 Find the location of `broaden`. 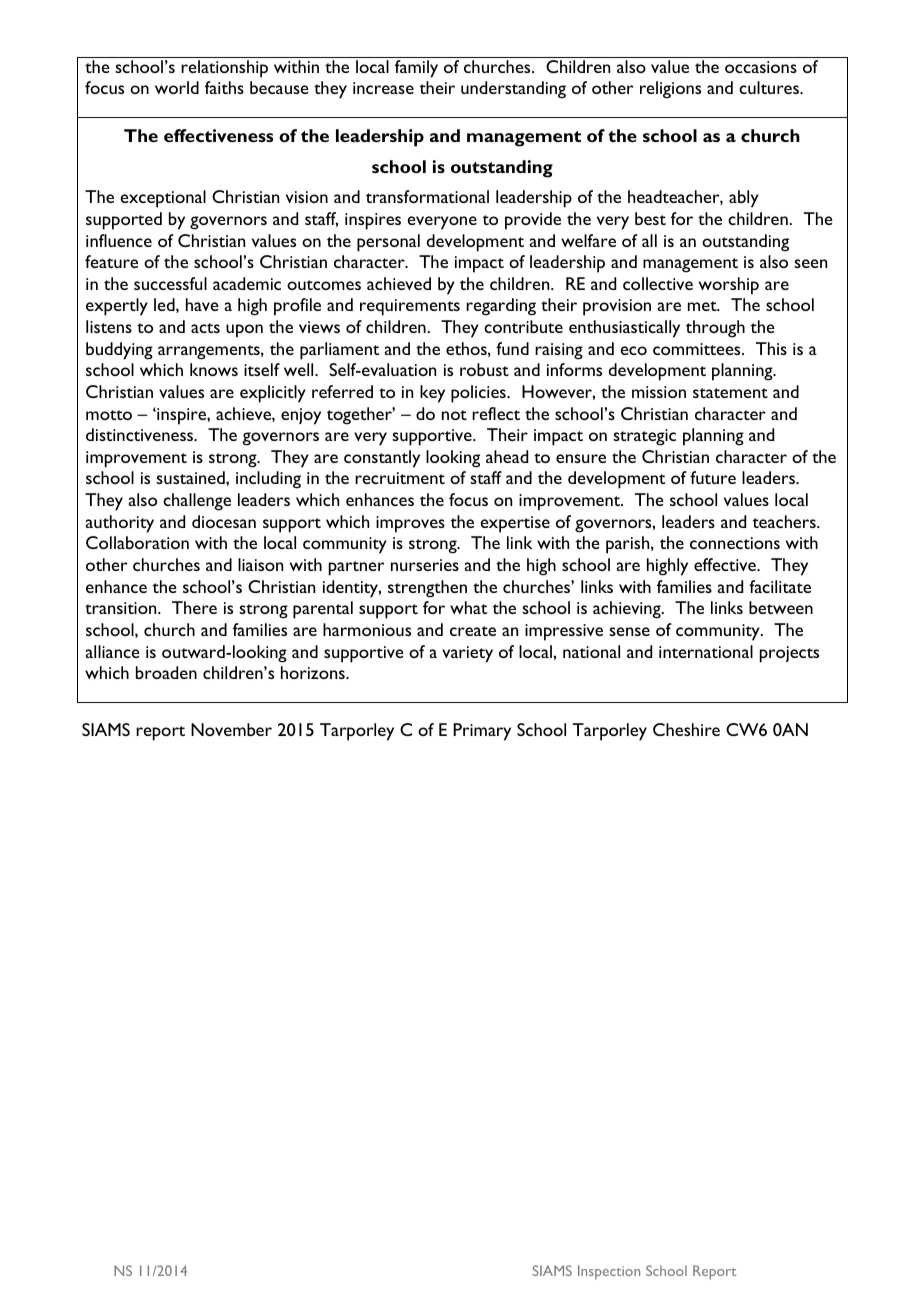

broaden is located at coordinates (166, 672).
